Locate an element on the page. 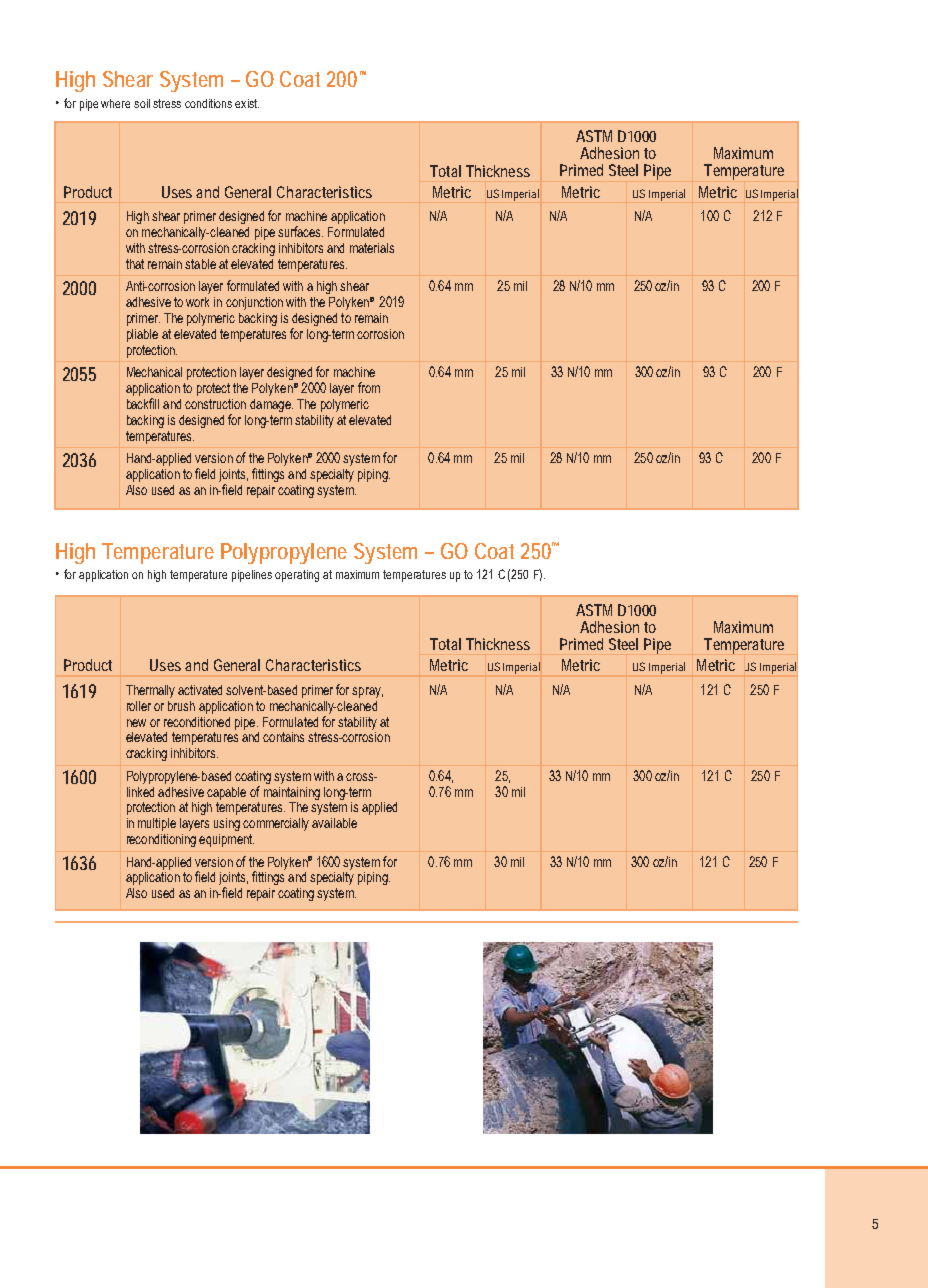  using is located at coordinates (227, 824).
